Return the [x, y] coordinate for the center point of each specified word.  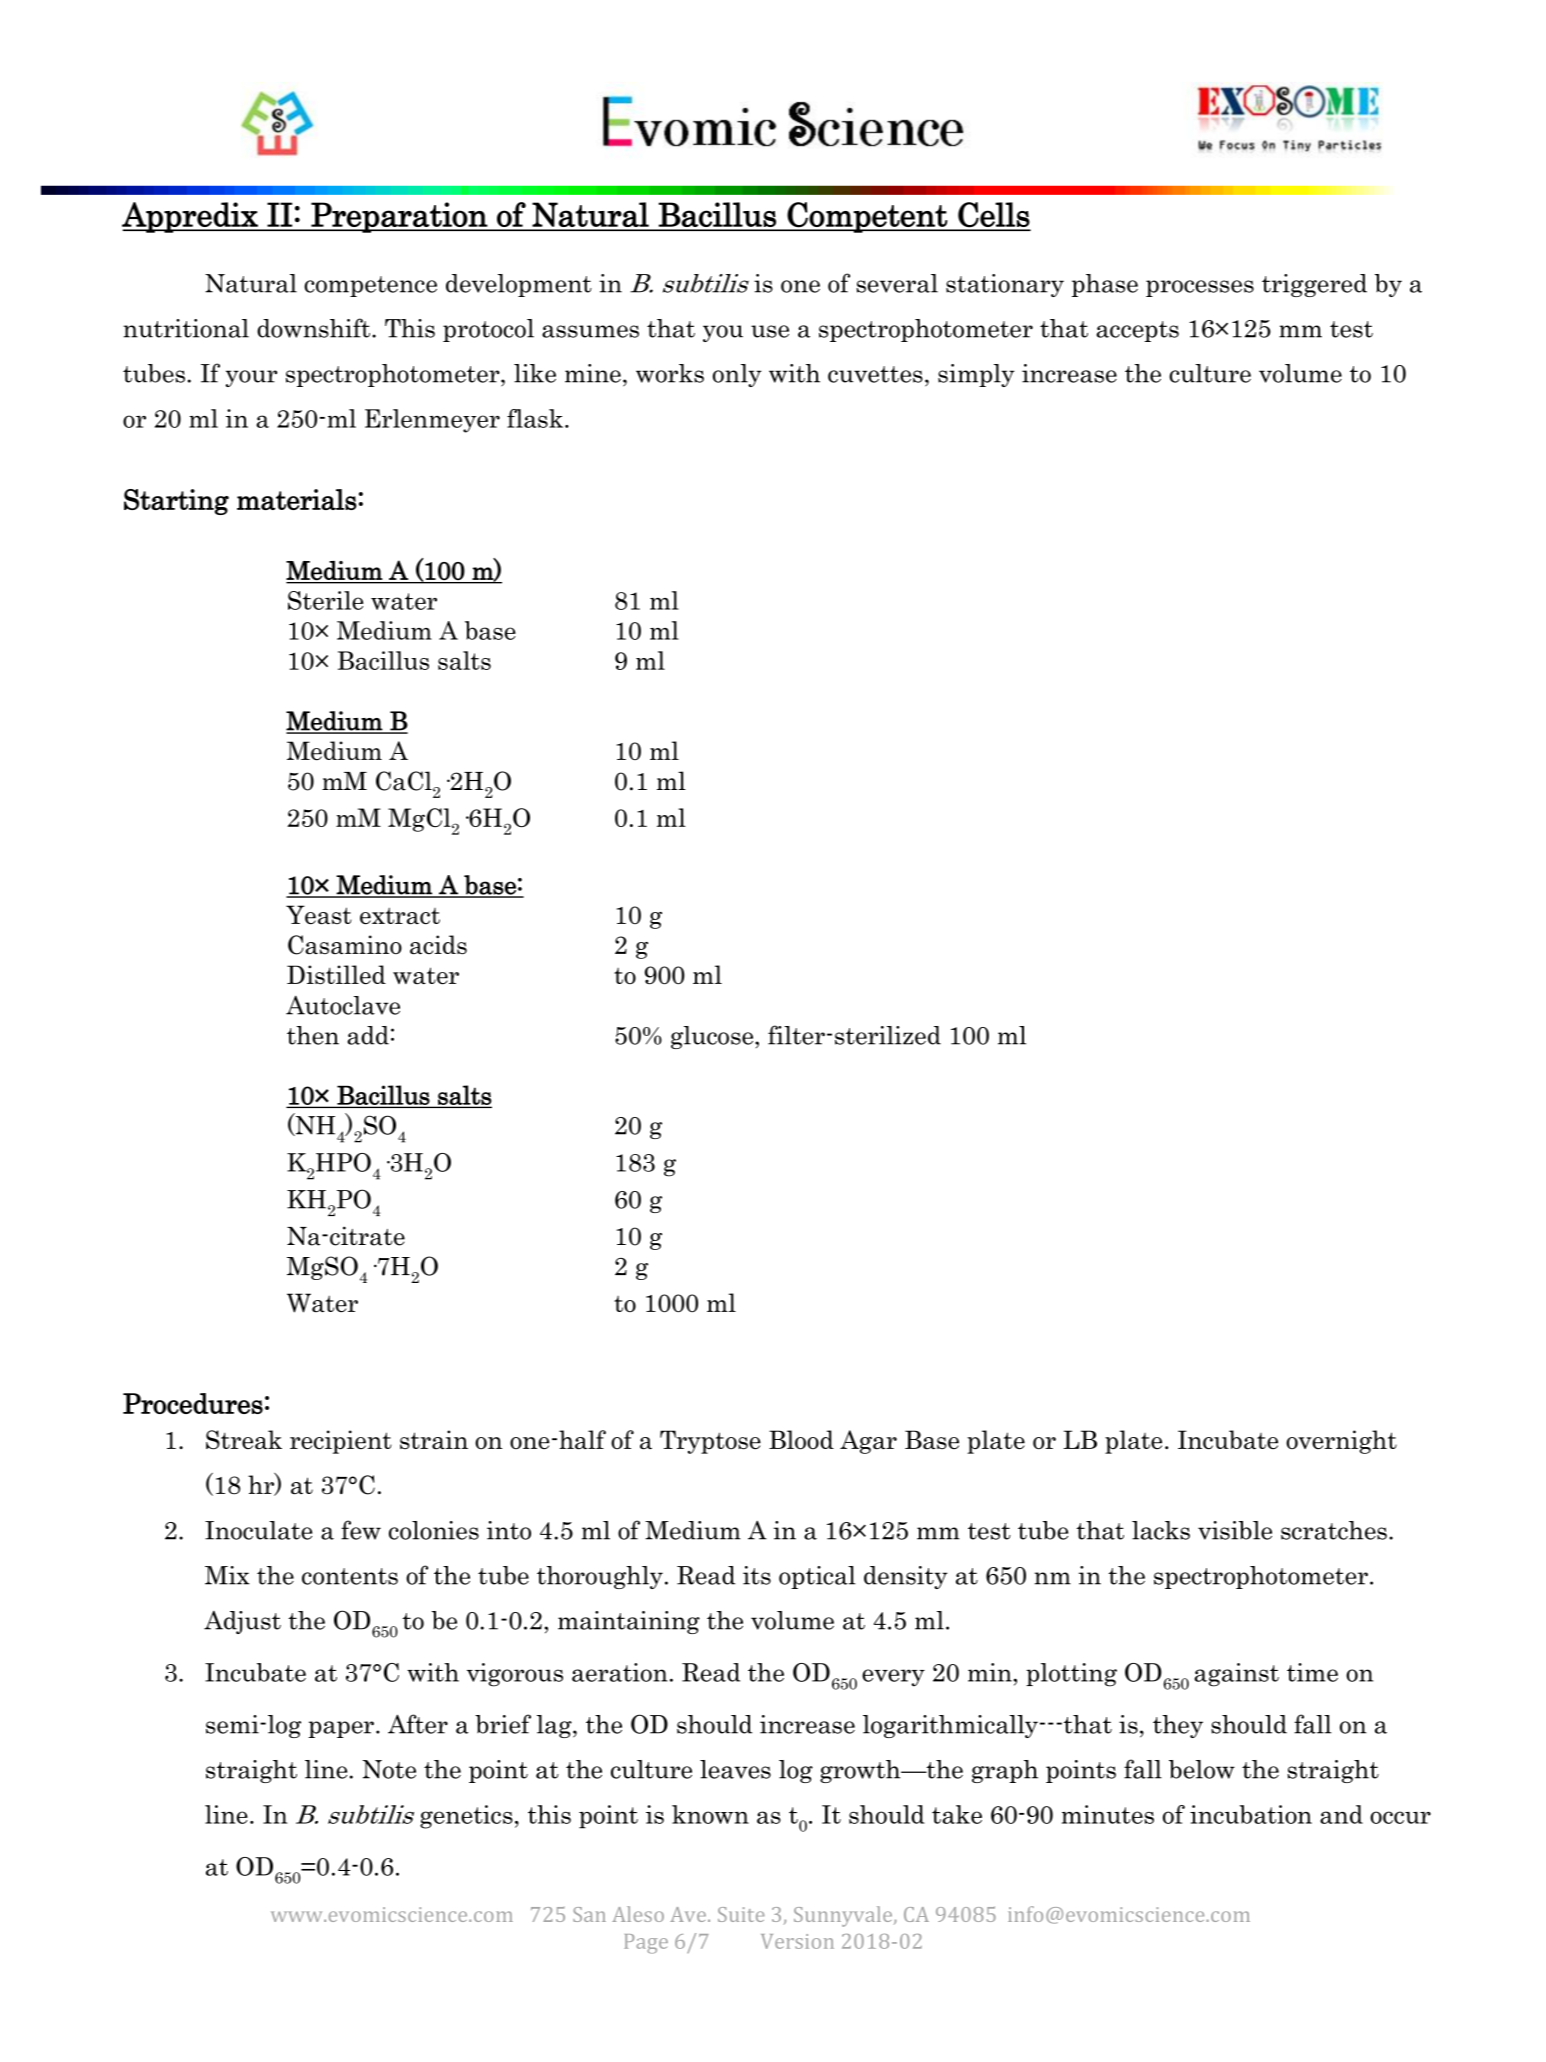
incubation [1251, 1814]
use [770, 331]
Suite [741, 1914]
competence [370, 286]
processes [1200, 288]
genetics [466, 1817]
